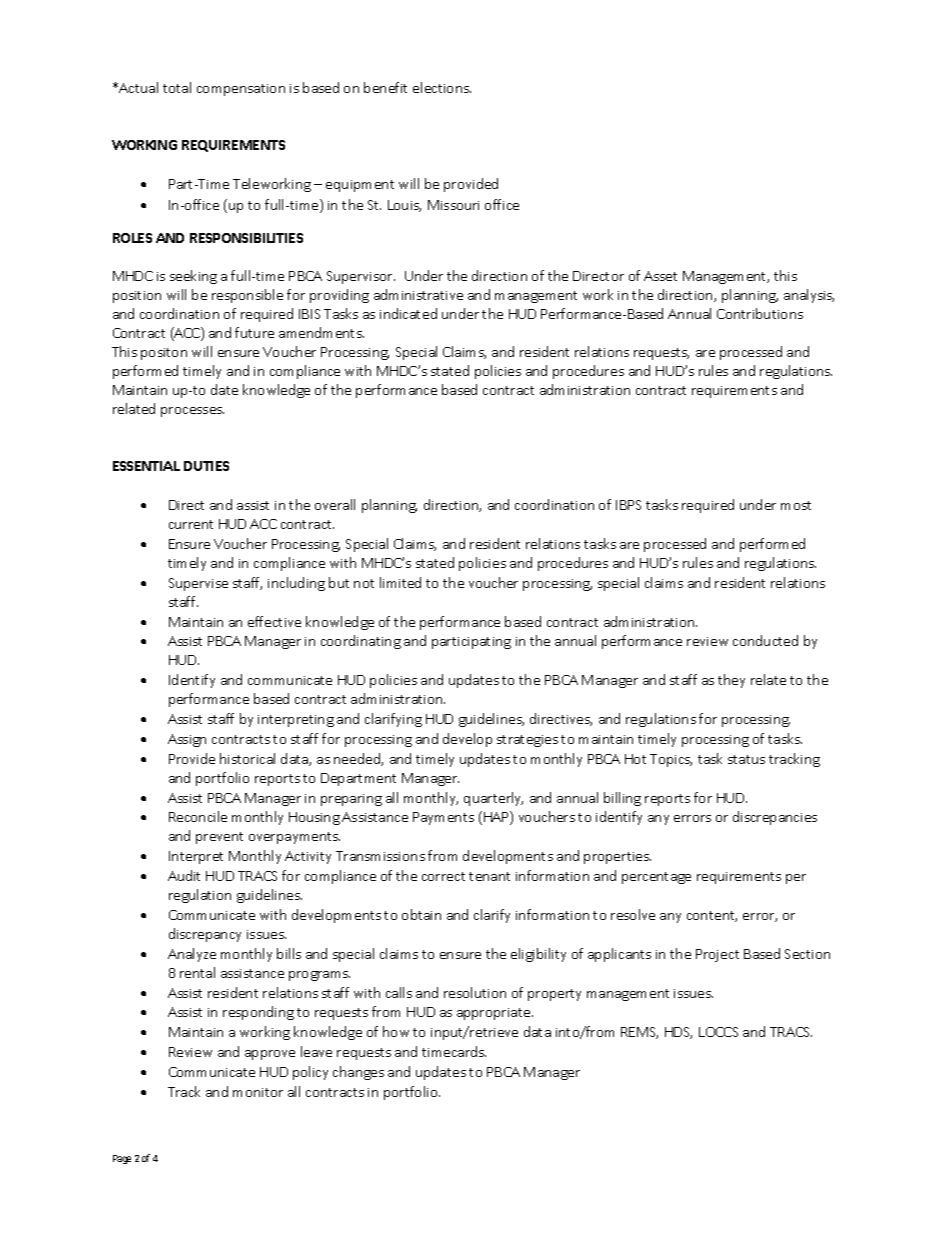 The height and width of the image is (1233, 952). What do you see at coordinates (660, 276) in the image?
I see `Asset` at bounding box center [660, 276].
